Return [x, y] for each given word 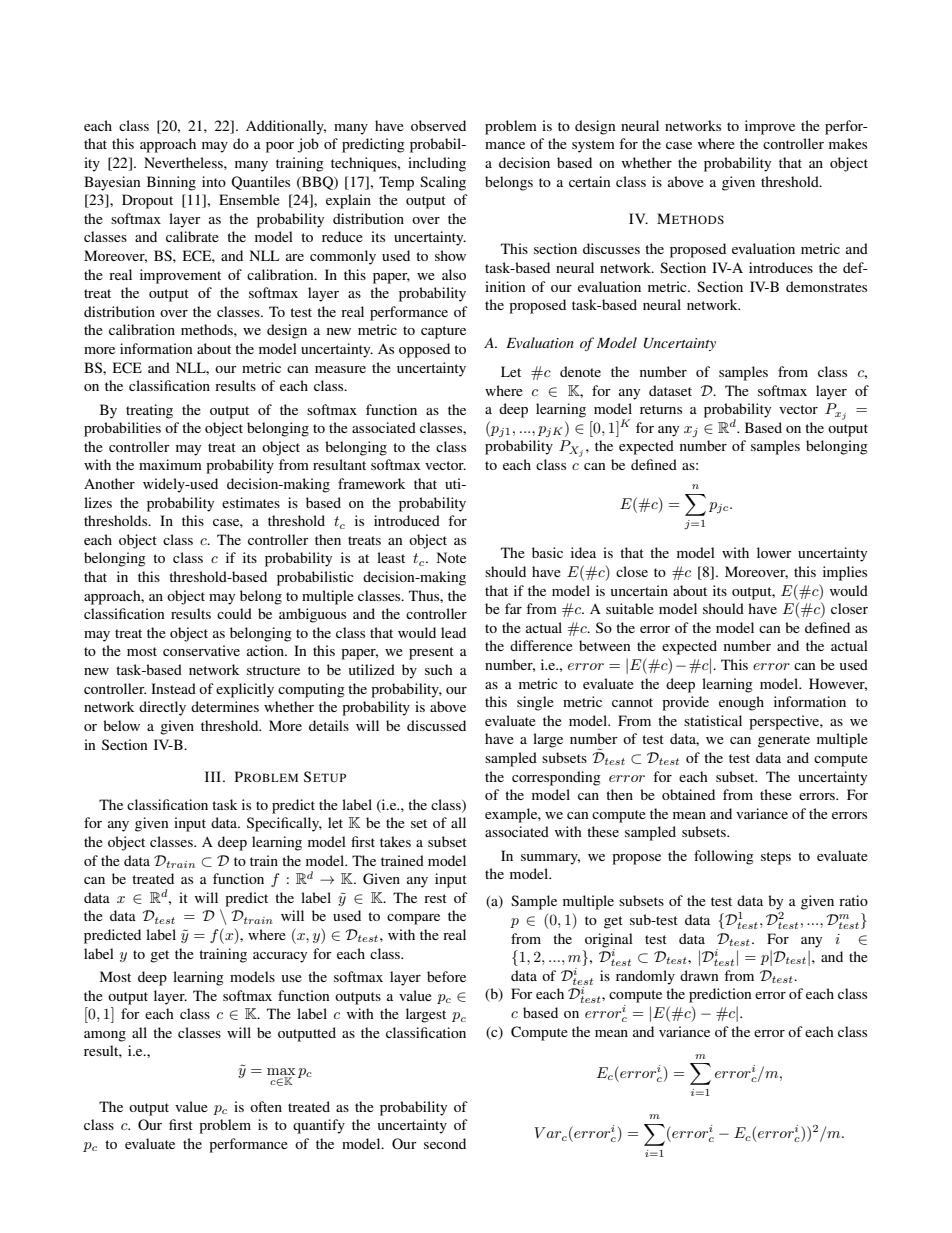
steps [776, 858]
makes [848, 143]
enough [741, 703]
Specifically [284, 824]
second [445, 1143]
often [266, 1106]
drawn [699, 975]
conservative [201, 650]
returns [661, 409]
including [437, 164]
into [214, 181]
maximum [170, 464]
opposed [424, 350]
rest [435, 898]
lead [453, 632]
